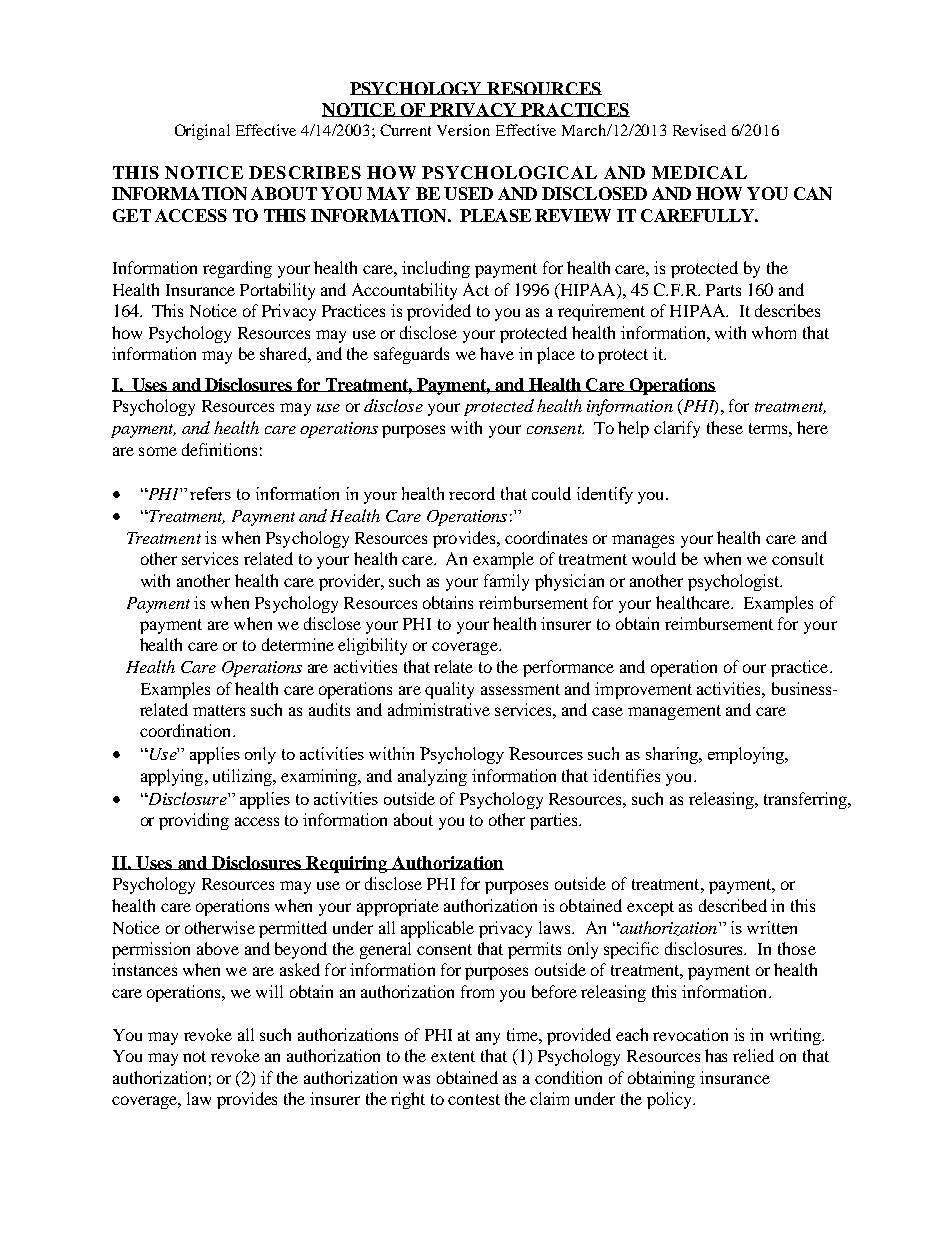  I want to click on family, so click(506, 582).
